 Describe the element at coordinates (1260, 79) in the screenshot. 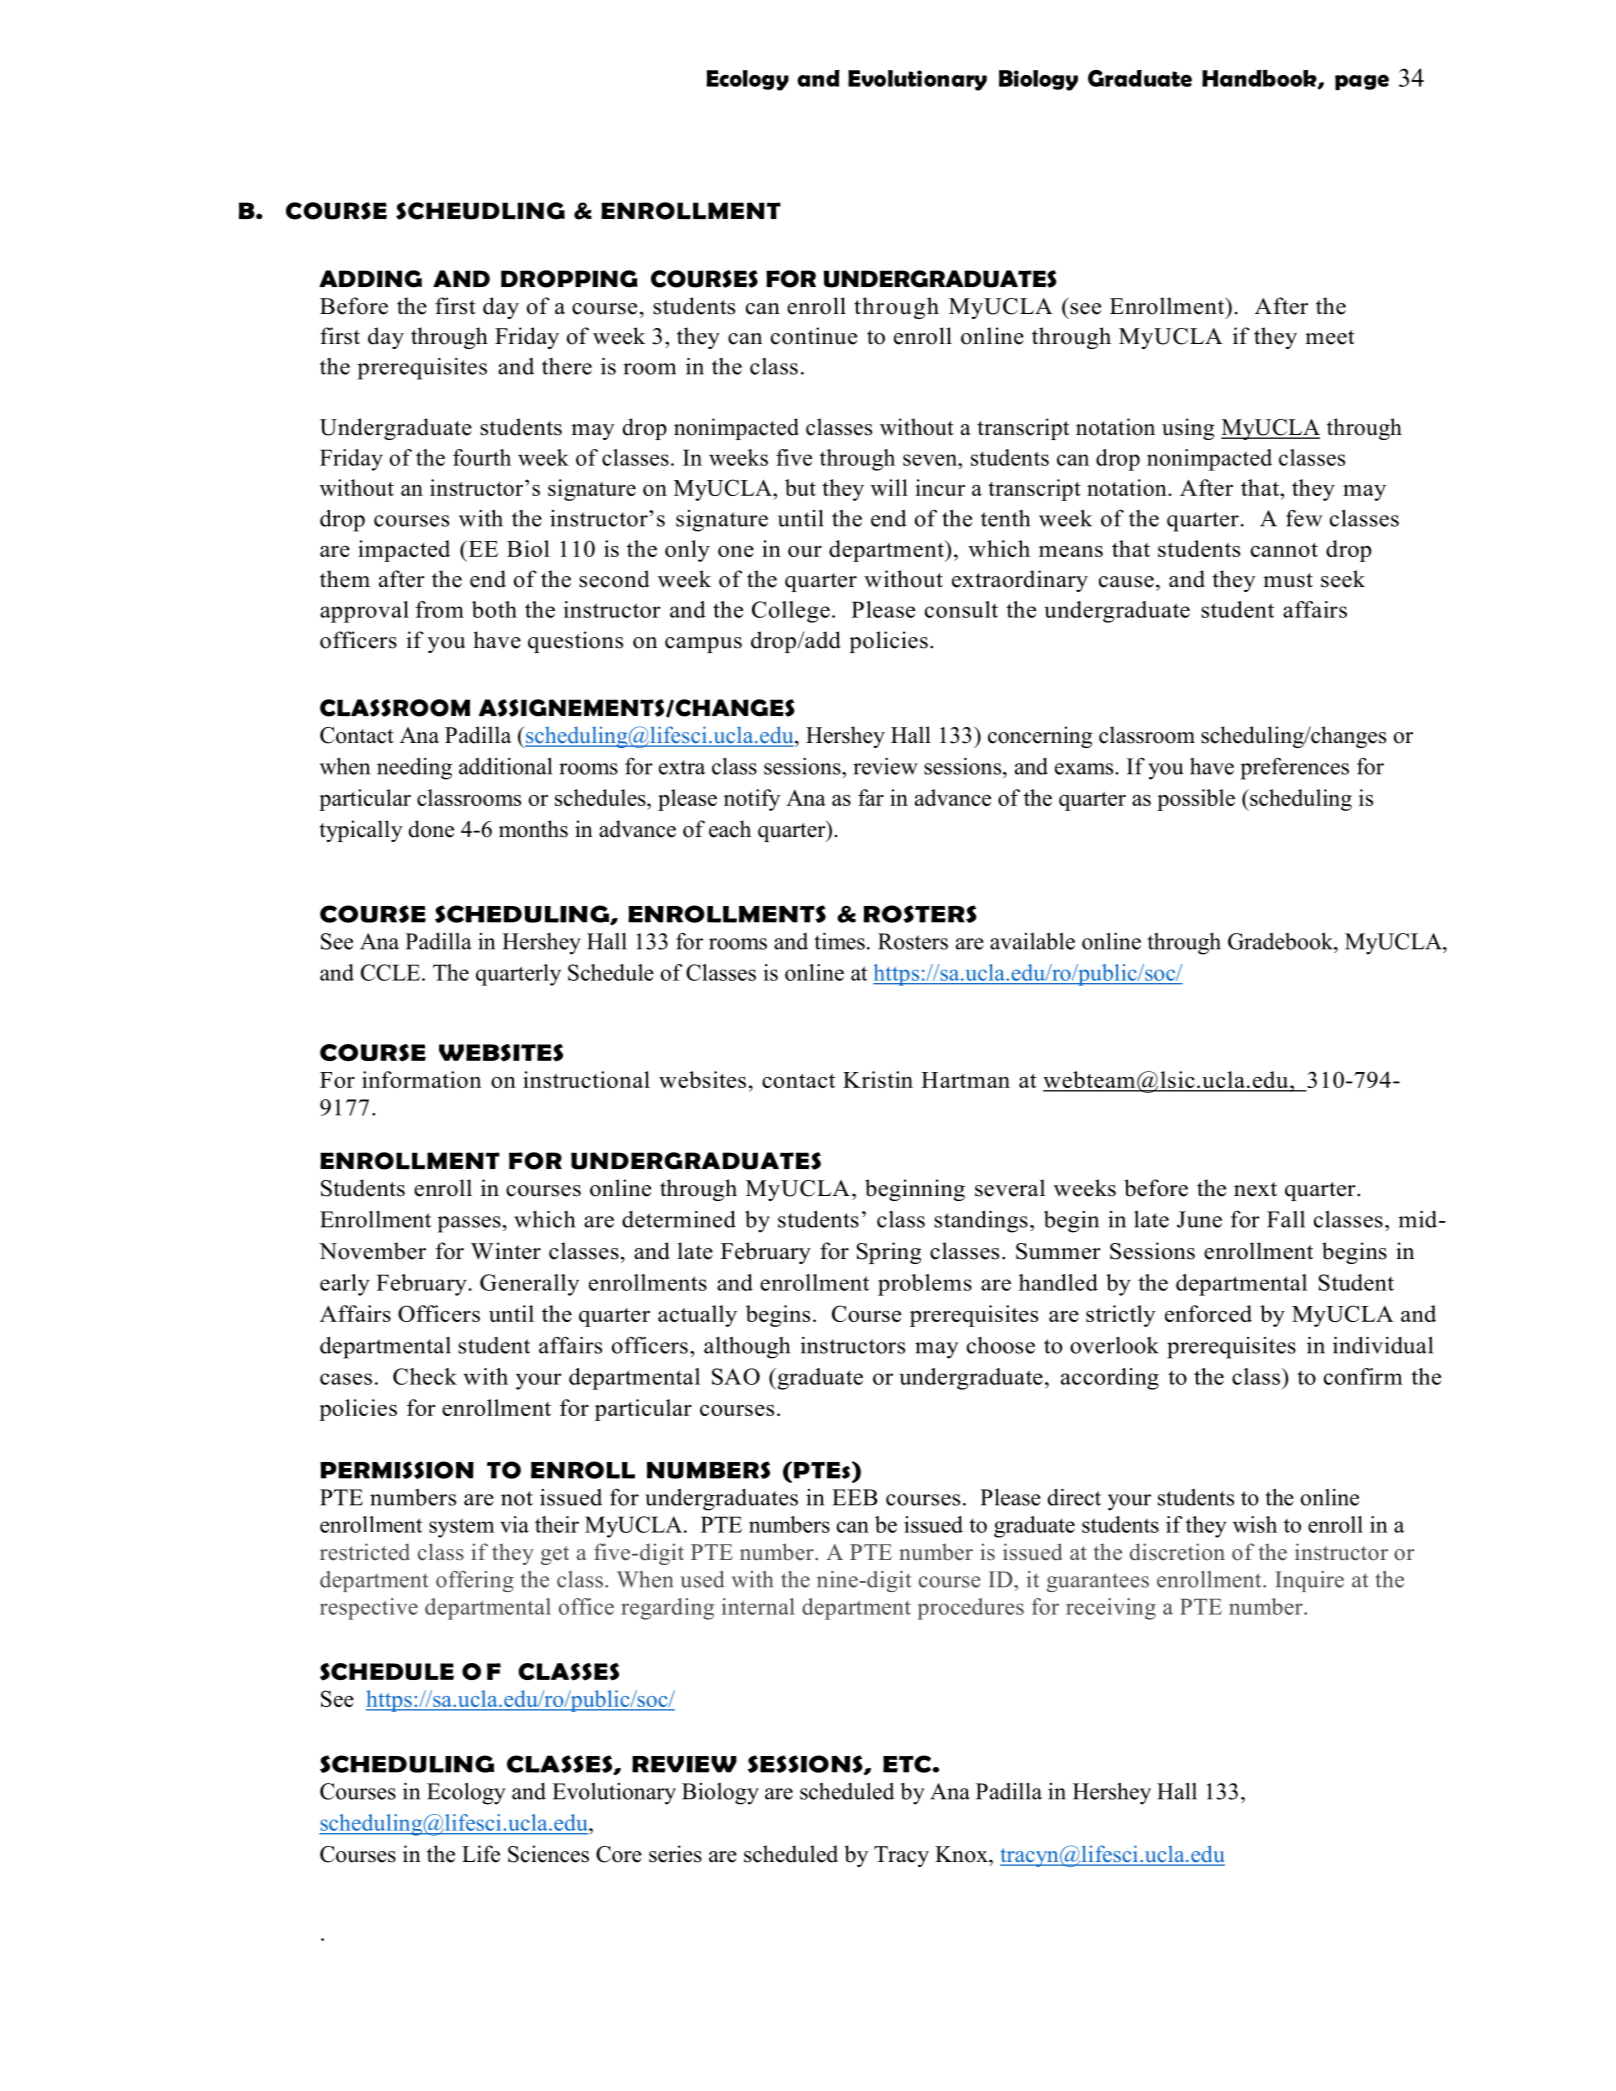

I see `Handbook` at that location.
